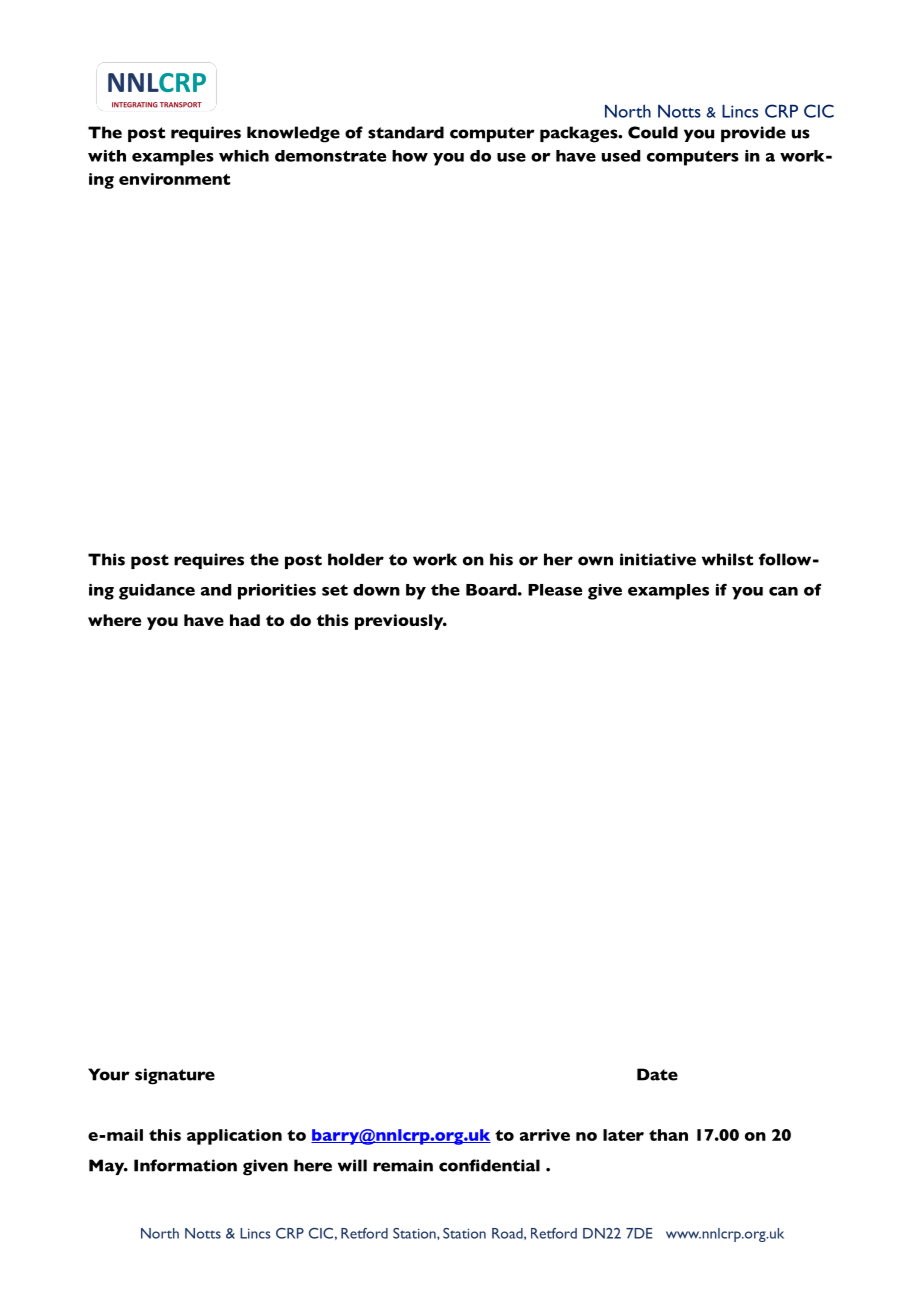  I want to click on Information, so click(185, 1165).
